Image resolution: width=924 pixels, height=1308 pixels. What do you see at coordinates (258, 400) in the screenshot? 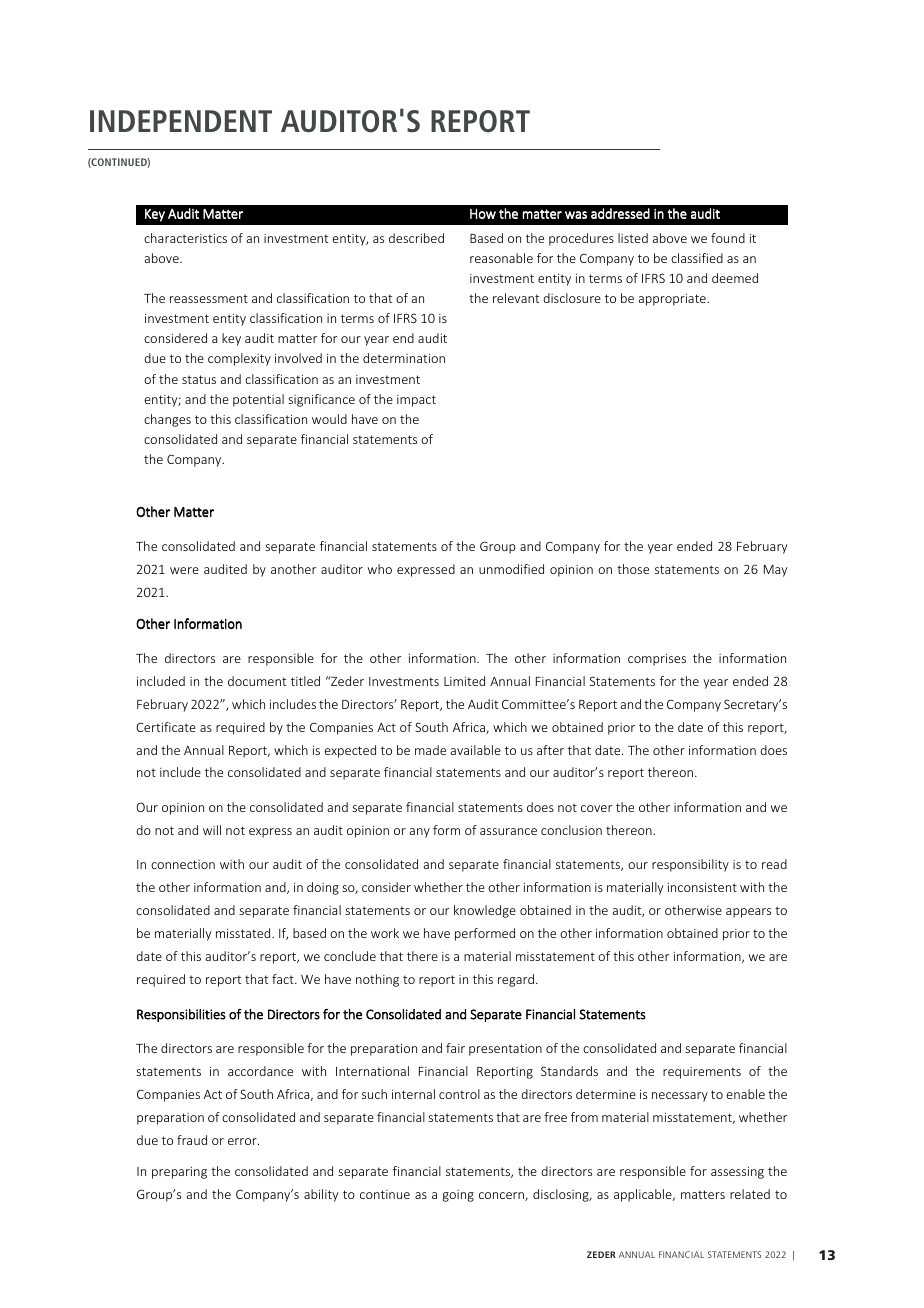
I see `potential` at bounding box center [258, 400].
